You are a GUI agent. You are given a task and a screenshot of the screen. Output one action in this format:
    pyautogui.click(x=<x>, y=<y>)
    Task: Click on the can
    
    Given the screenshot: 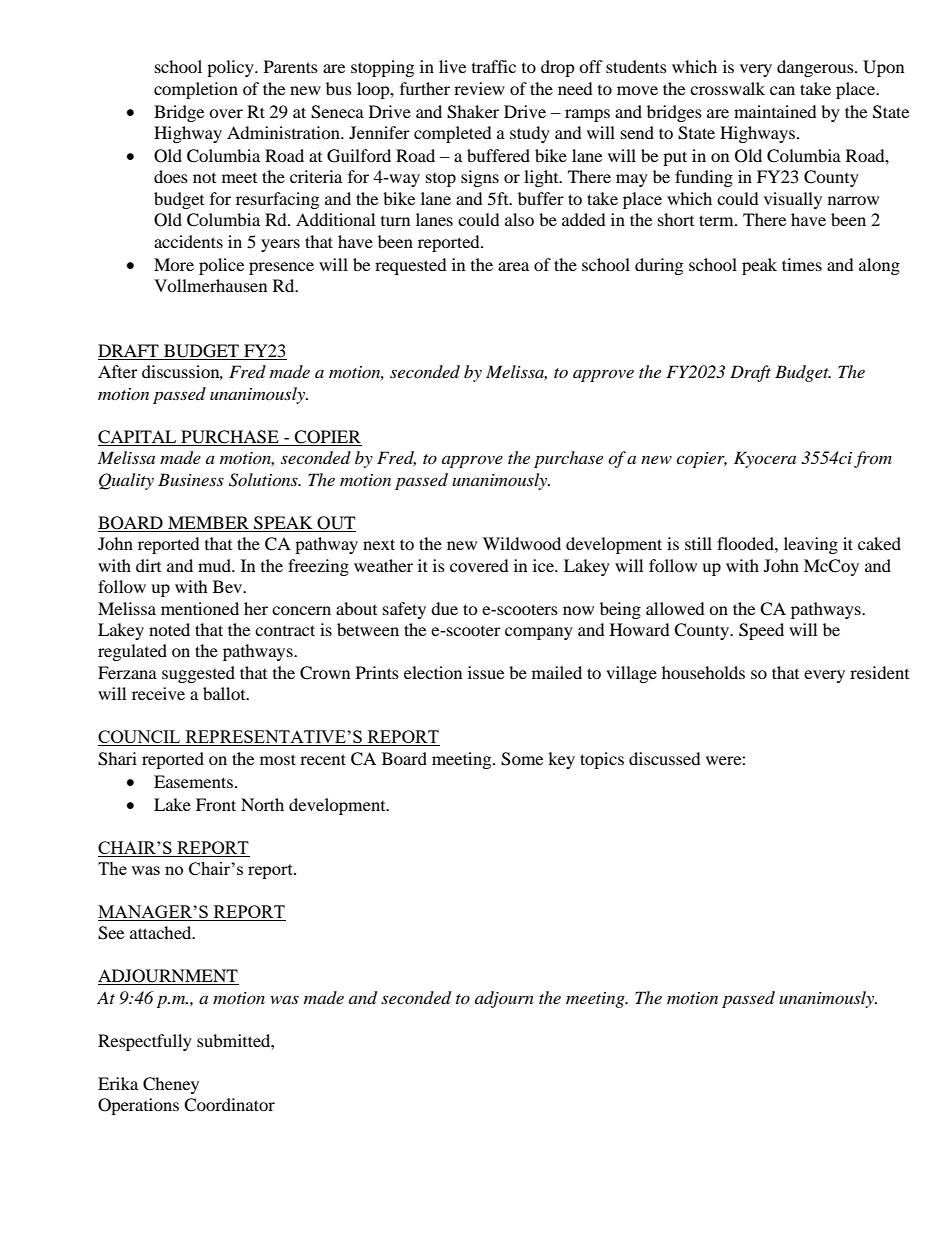 What is the action you would take?
    pyautogui.click(x=782, y=90)
